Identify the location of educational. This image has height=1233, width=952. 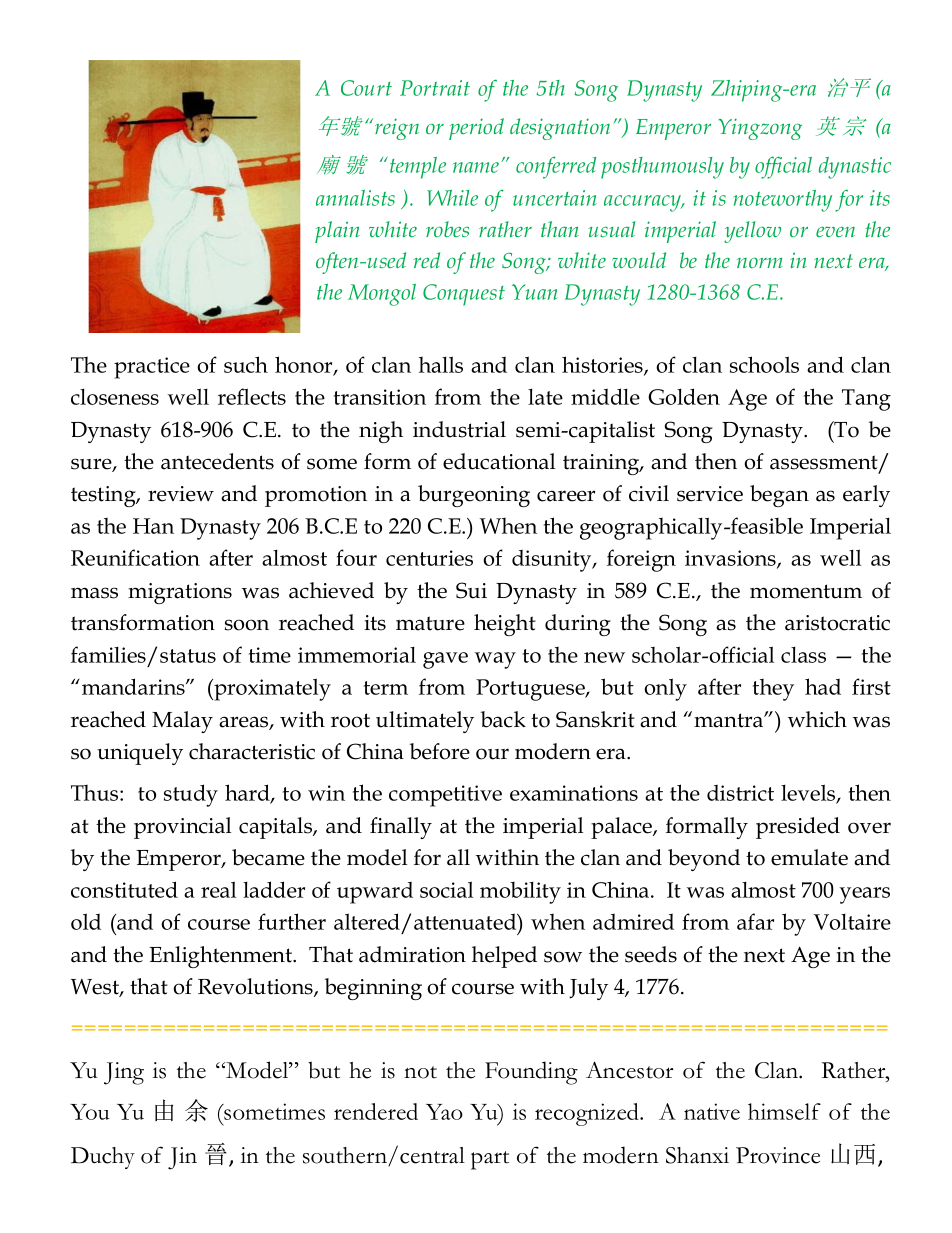
(499, 461).
